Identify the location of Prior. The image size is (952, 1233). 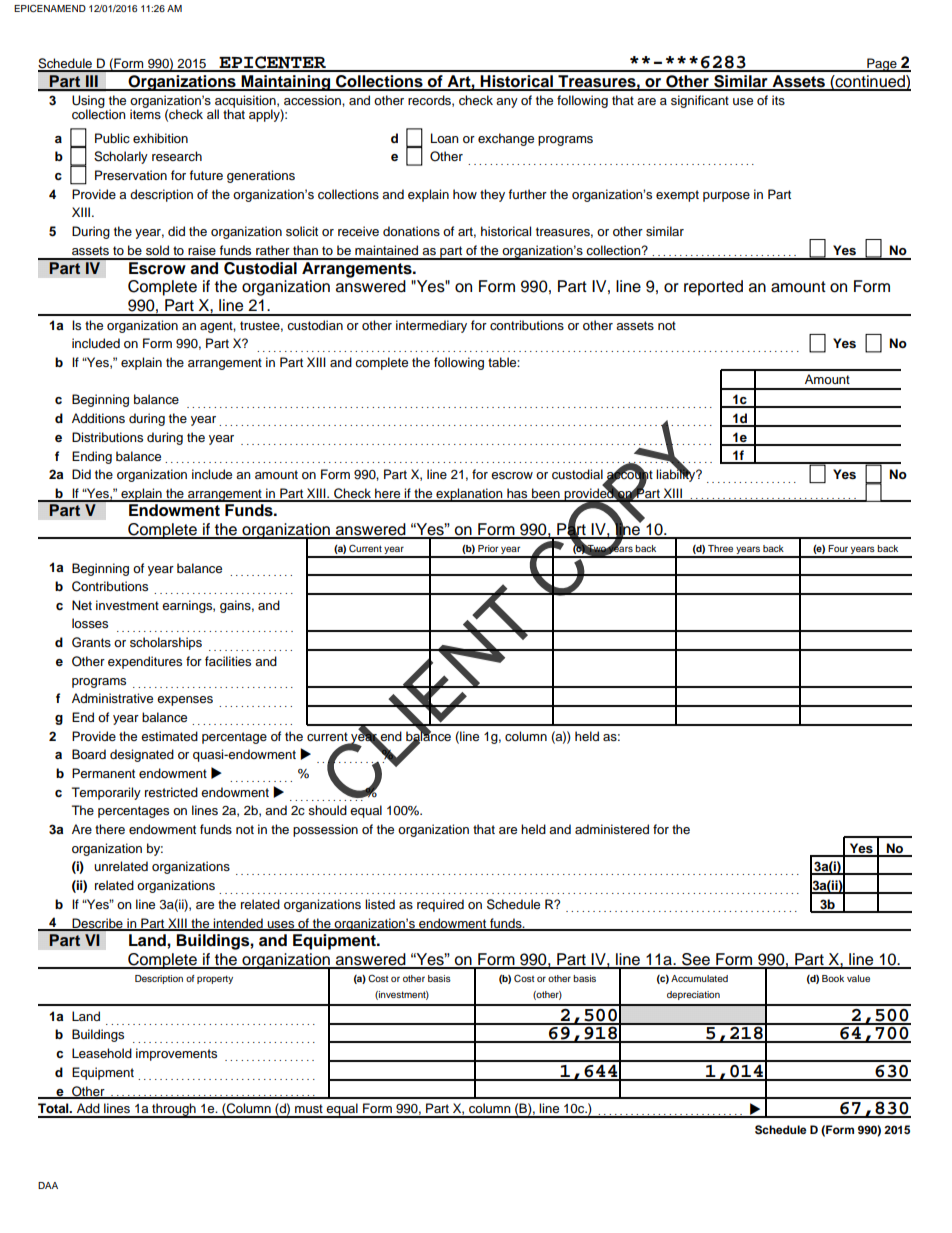
(488, 548).
